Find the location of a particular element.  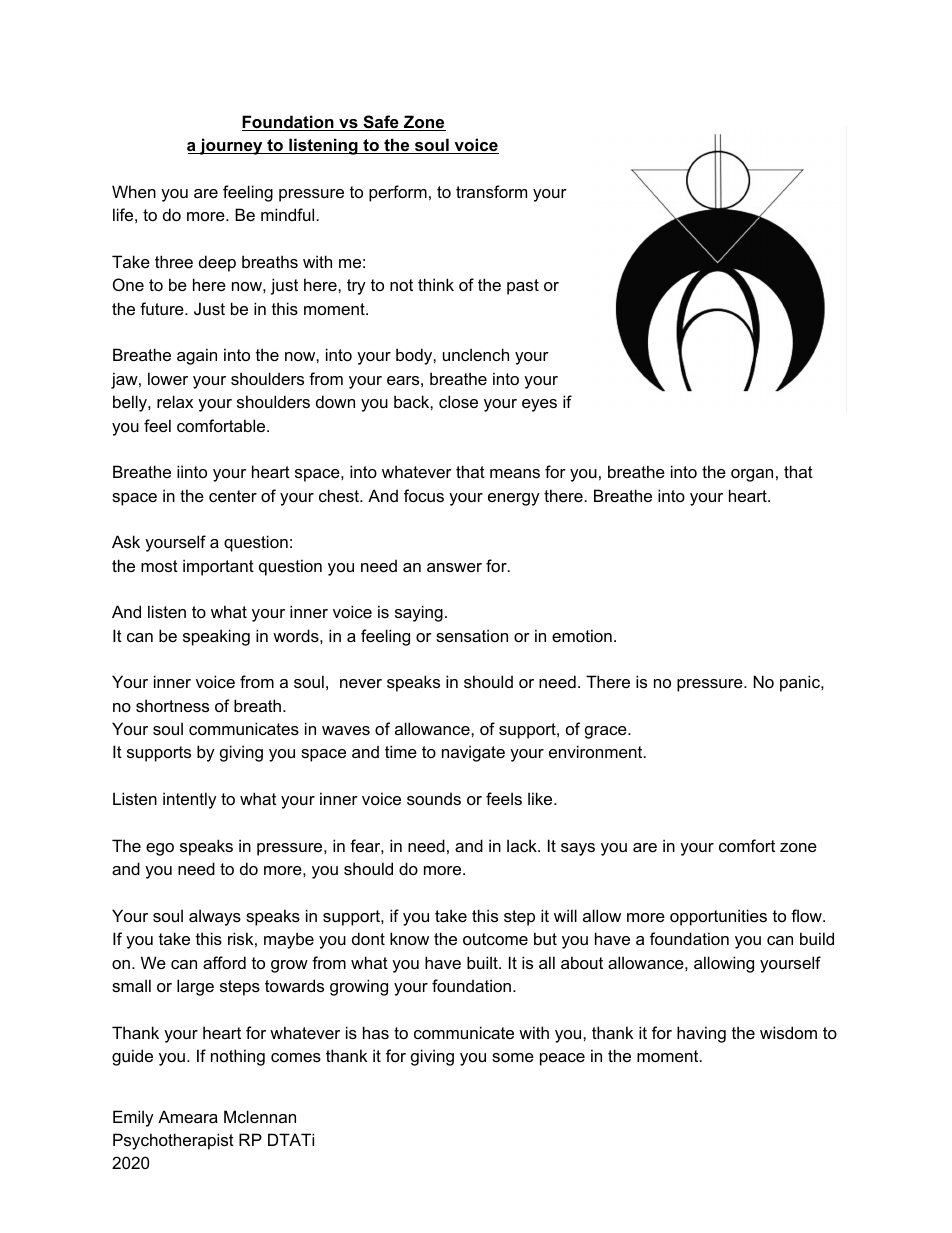

organ is located at coordinates (752, 475).
